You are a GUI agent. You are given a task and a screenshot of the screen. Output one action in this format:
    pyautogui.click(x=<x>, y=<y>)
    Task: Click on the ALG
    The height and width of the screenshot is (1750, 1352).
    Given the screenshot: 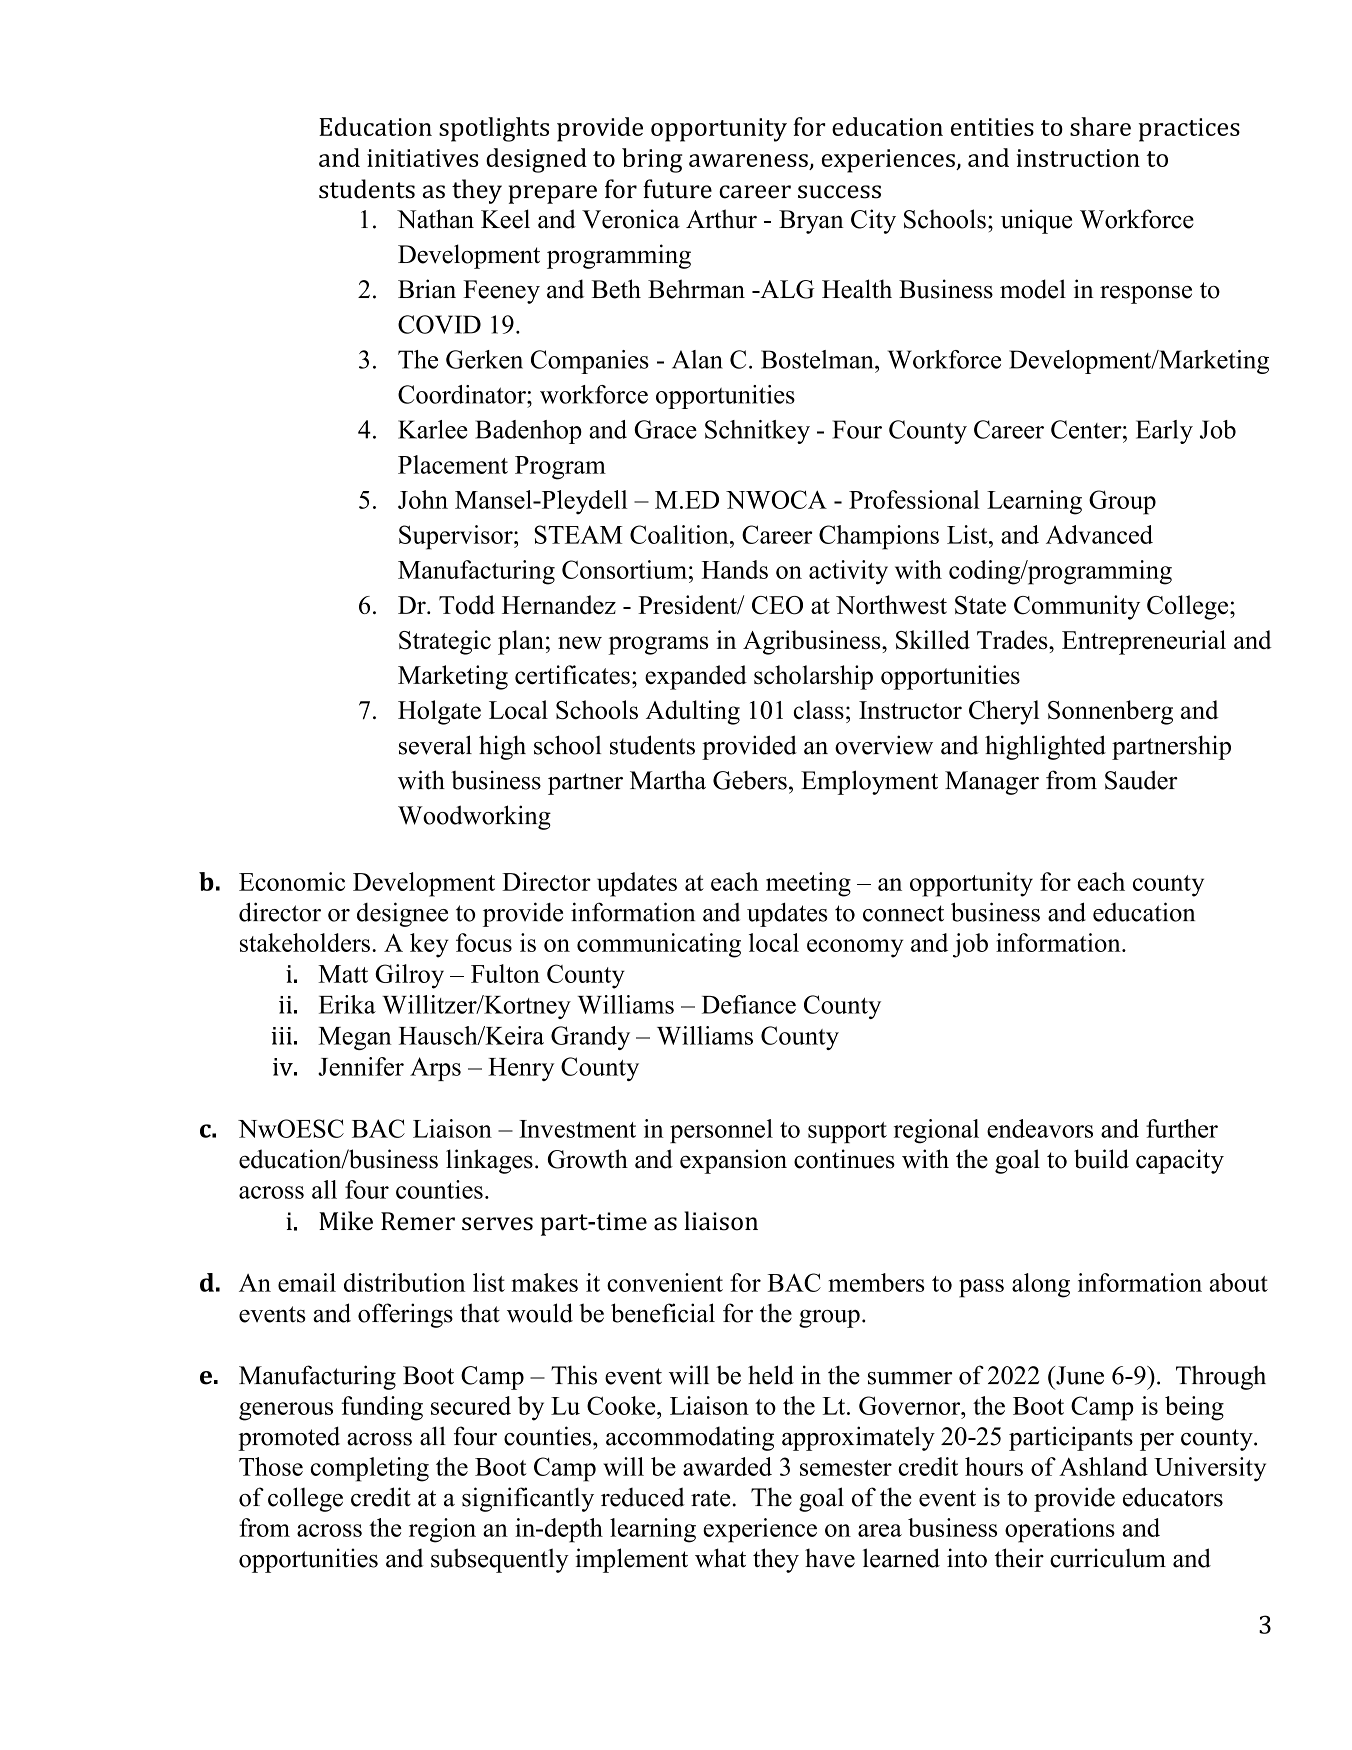 What is the action you would take?
    pyautogui.click(x=786, y=289)
